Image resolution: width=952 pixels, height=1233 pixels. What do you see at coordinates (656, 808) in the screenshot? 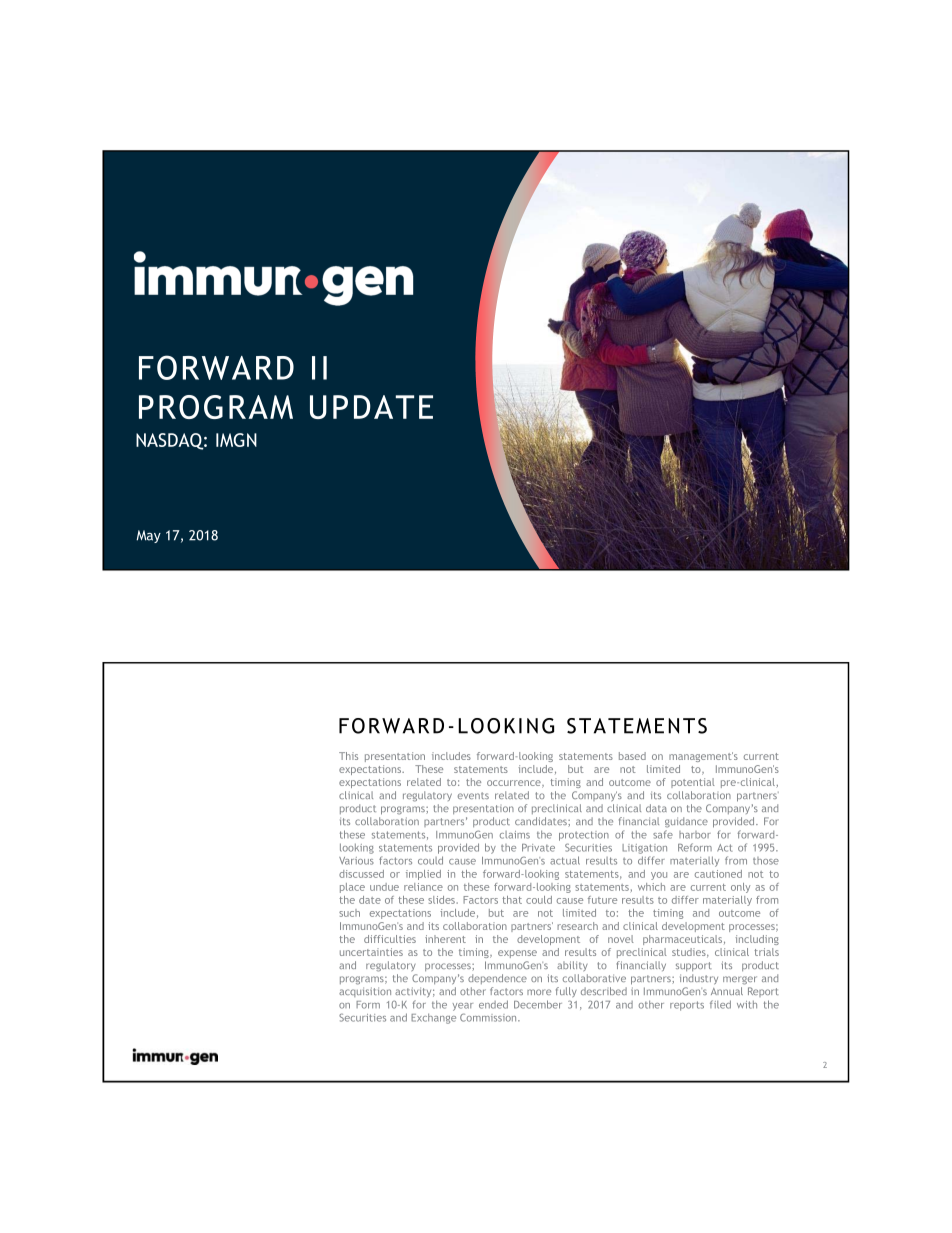
I see `data` at bounding box center [656, 808].
